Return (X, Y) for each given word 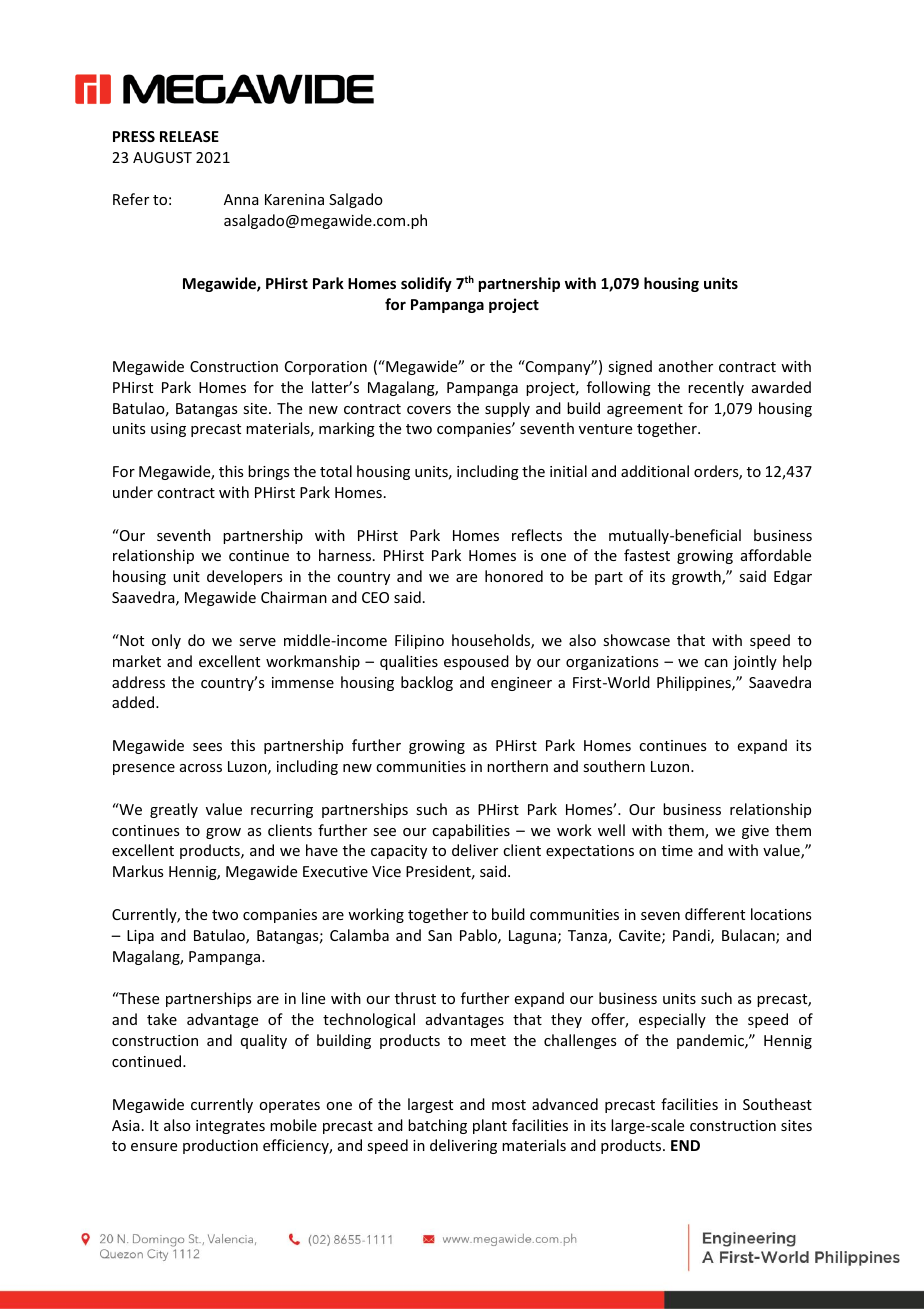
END (685, 1145)
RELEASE (189, 136)
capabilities (471, 831)
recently (716, 388)
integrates (230, 1127)
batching (437, 1126)
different (715, 914)
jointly (755, 662)
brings (268, 472)
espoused (476, 662)
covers (429, 410)
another (686, 366)
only (166, 641)
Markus (138, 871)
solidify (426, 284)
